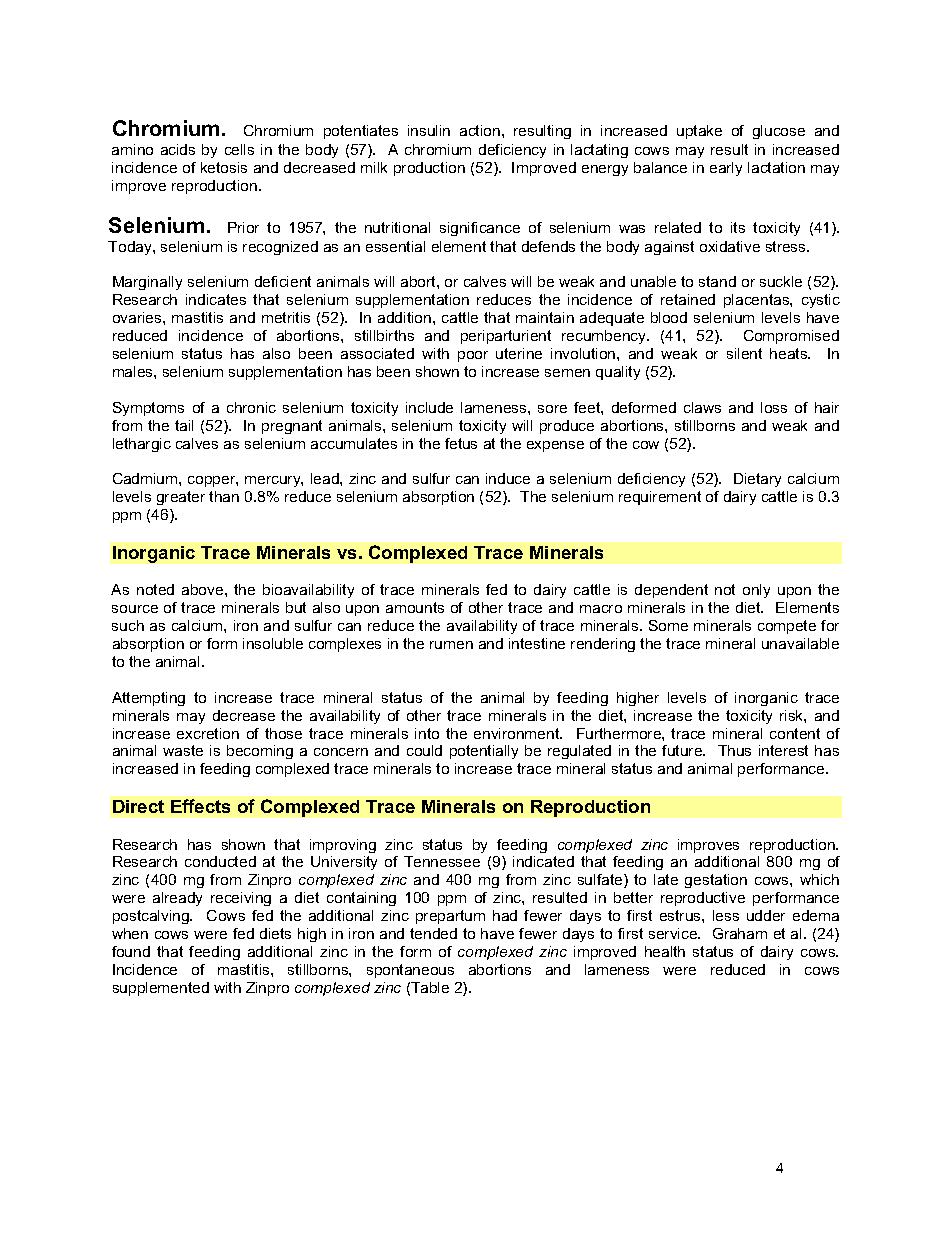 The width and height of the screenshot is (952, 1233). What do you see at coordinates (787, 627) in the screenshot?
I see `compete` at bounding box center [787, 627].
